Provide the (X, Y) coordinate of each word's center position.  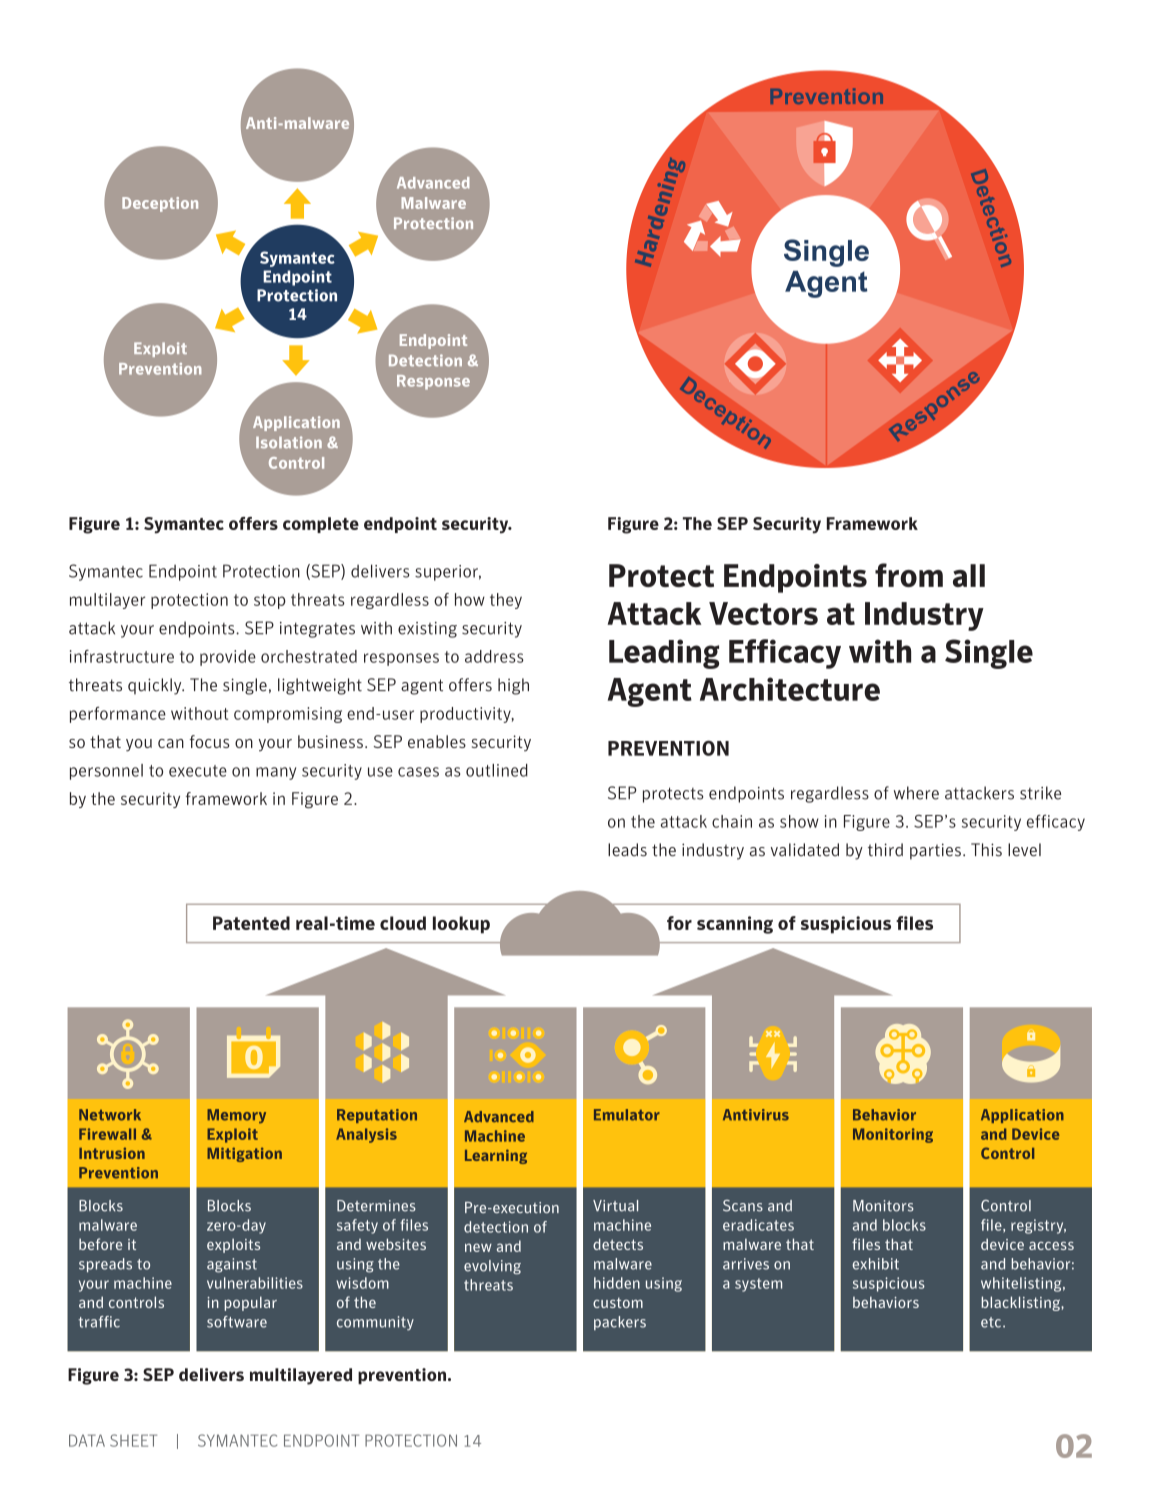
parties (935, 851)
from (909, 575)
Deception (160, 204)
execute (198, 771)
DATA (87, 1440)
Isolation (289, 442)
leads (627, 850)
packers (620, 1323)
